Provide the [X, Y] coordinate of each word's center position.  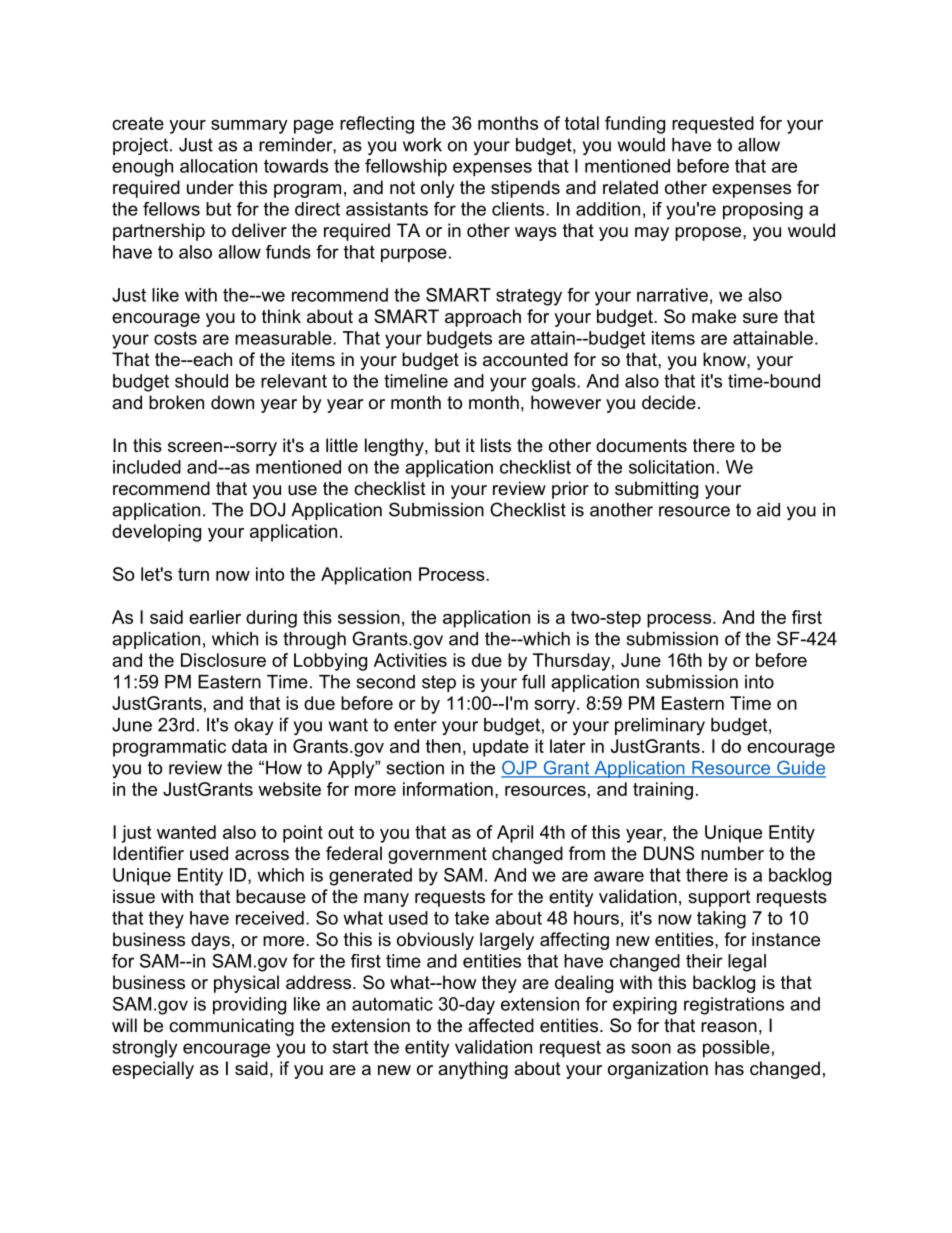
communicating [231, 1027]
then [443, 746]
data [249, 746]
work [422, 145]
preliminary [660, 726]
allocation [218, 166]
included [147, 467]
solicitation [671, 467]
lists [496, 445]
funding [635, 125]
